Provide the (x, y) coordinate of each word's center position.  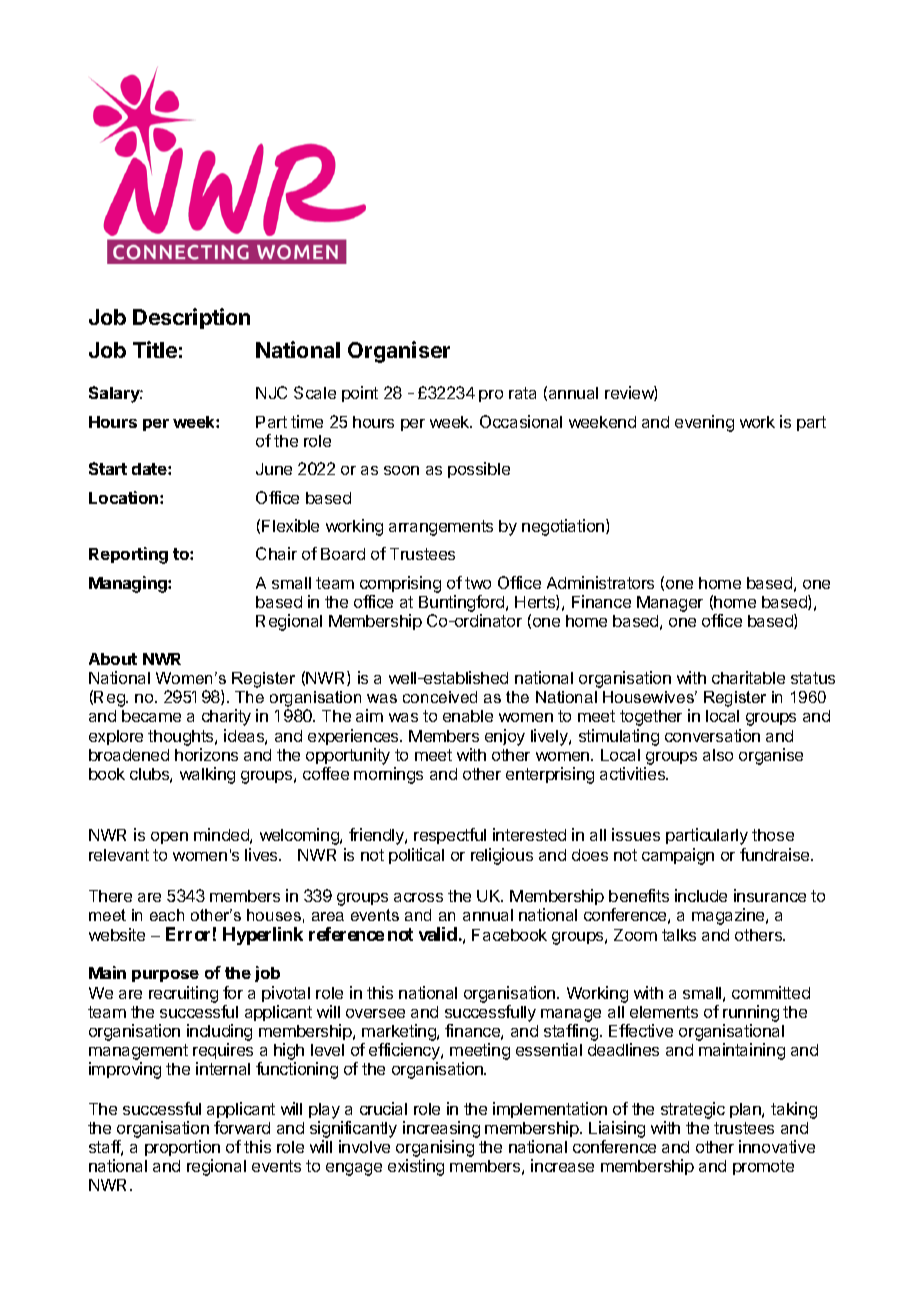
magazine (729, 916)
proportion (182, 1148)
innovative (777, 1146)
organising (435, 1150)
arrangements (441, 528)
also (718, 755)
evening (704, 423)
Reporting (128, 555)
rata (522, 393)
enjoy (505, 737)
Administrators (600, 582)
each (167, 915)
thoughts (182, 738)
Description (191, 318)
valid (438, 934)
